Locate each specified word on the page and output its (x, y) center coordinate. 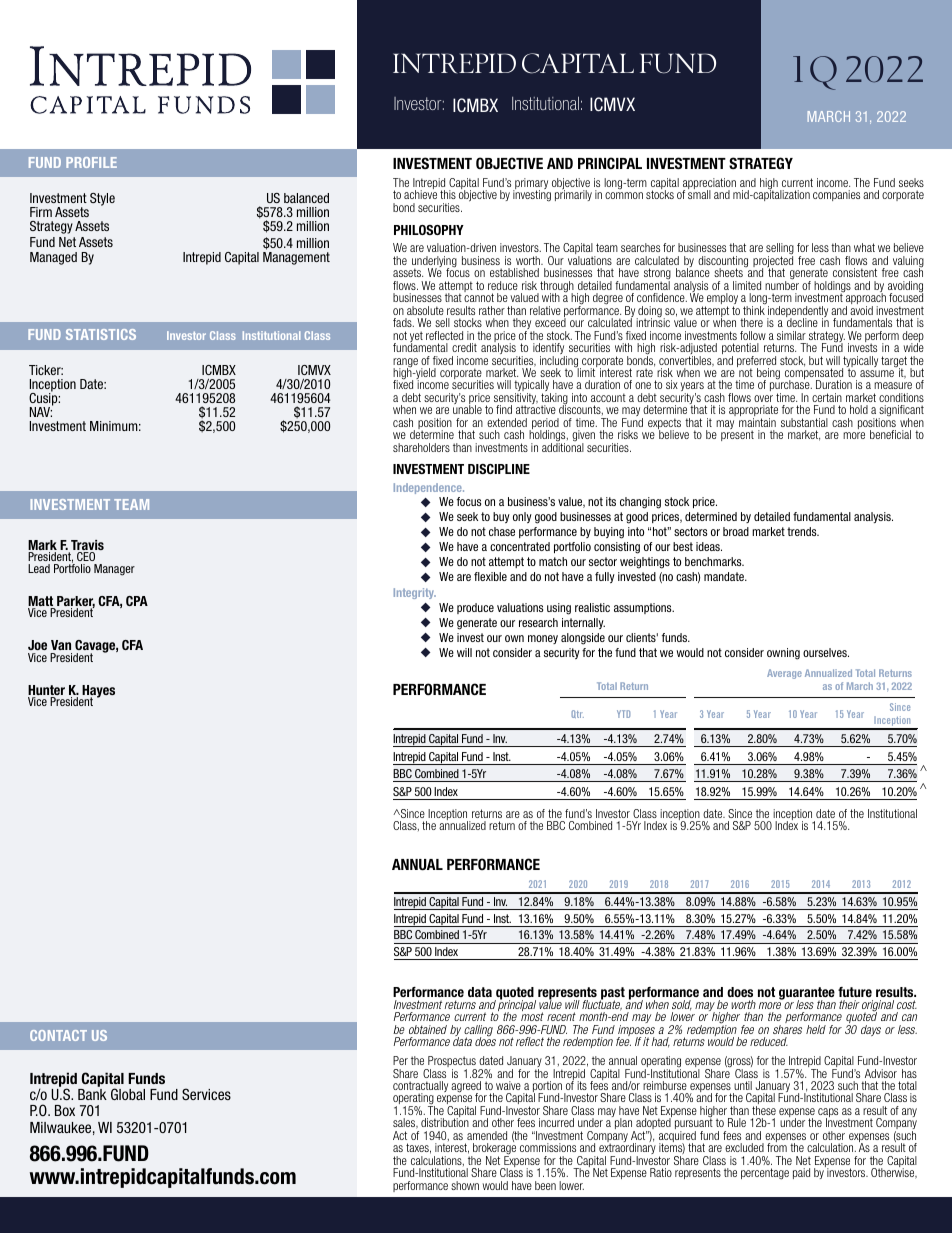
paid (801, 1173)
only (522, 517)
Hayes (97, 692)
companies (836, 195)
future (855, 992)
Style (102, 199)
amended (487, 1135)
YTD (623, 714)
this (448, 194)
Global (128, 1094)
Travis (86, 546)
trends (803, 531)
